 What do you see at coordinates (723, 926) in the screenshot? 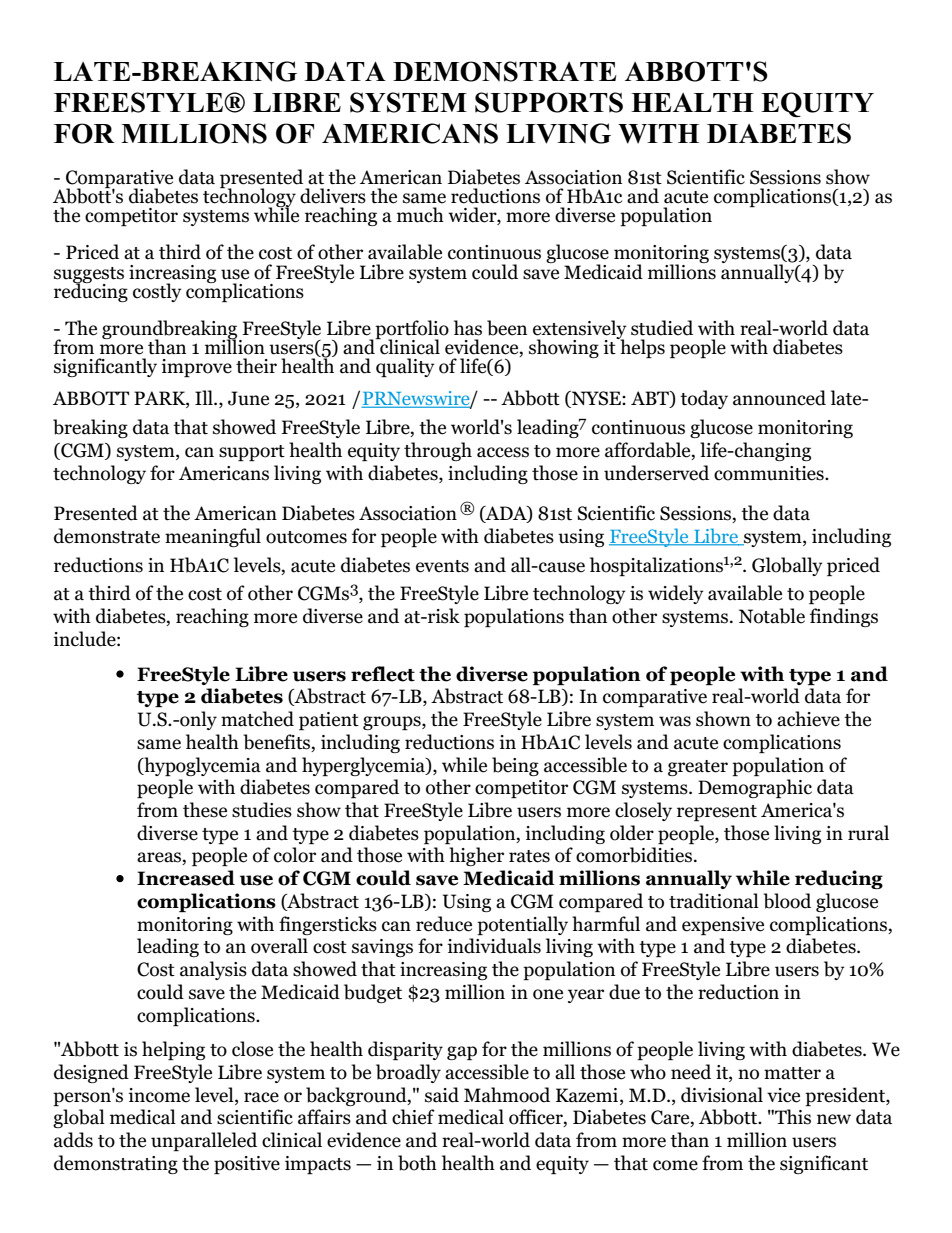
I see `expensive` at bounding box center [723, 926].
